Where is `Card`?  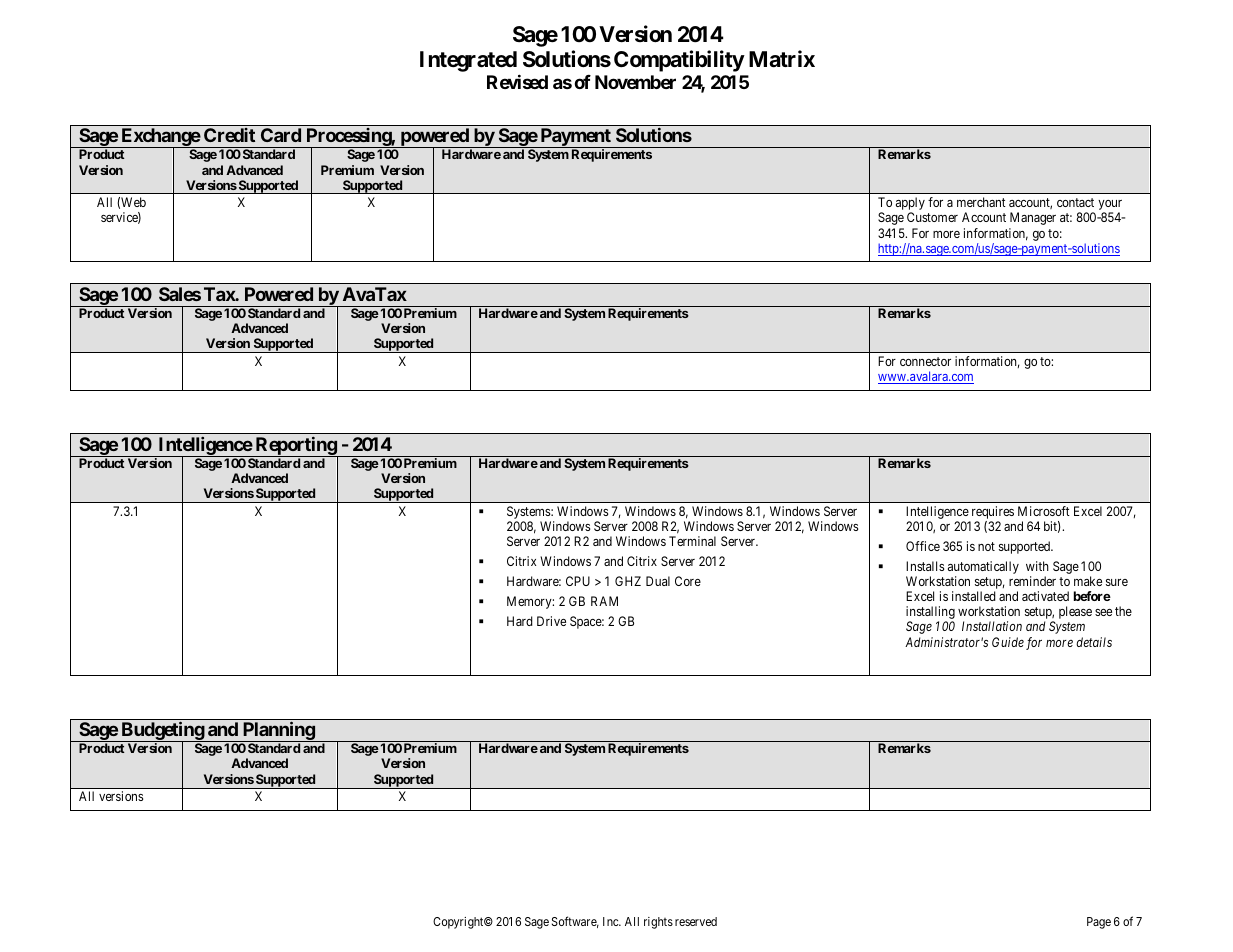 Card is located at coordinates (281, 135).
